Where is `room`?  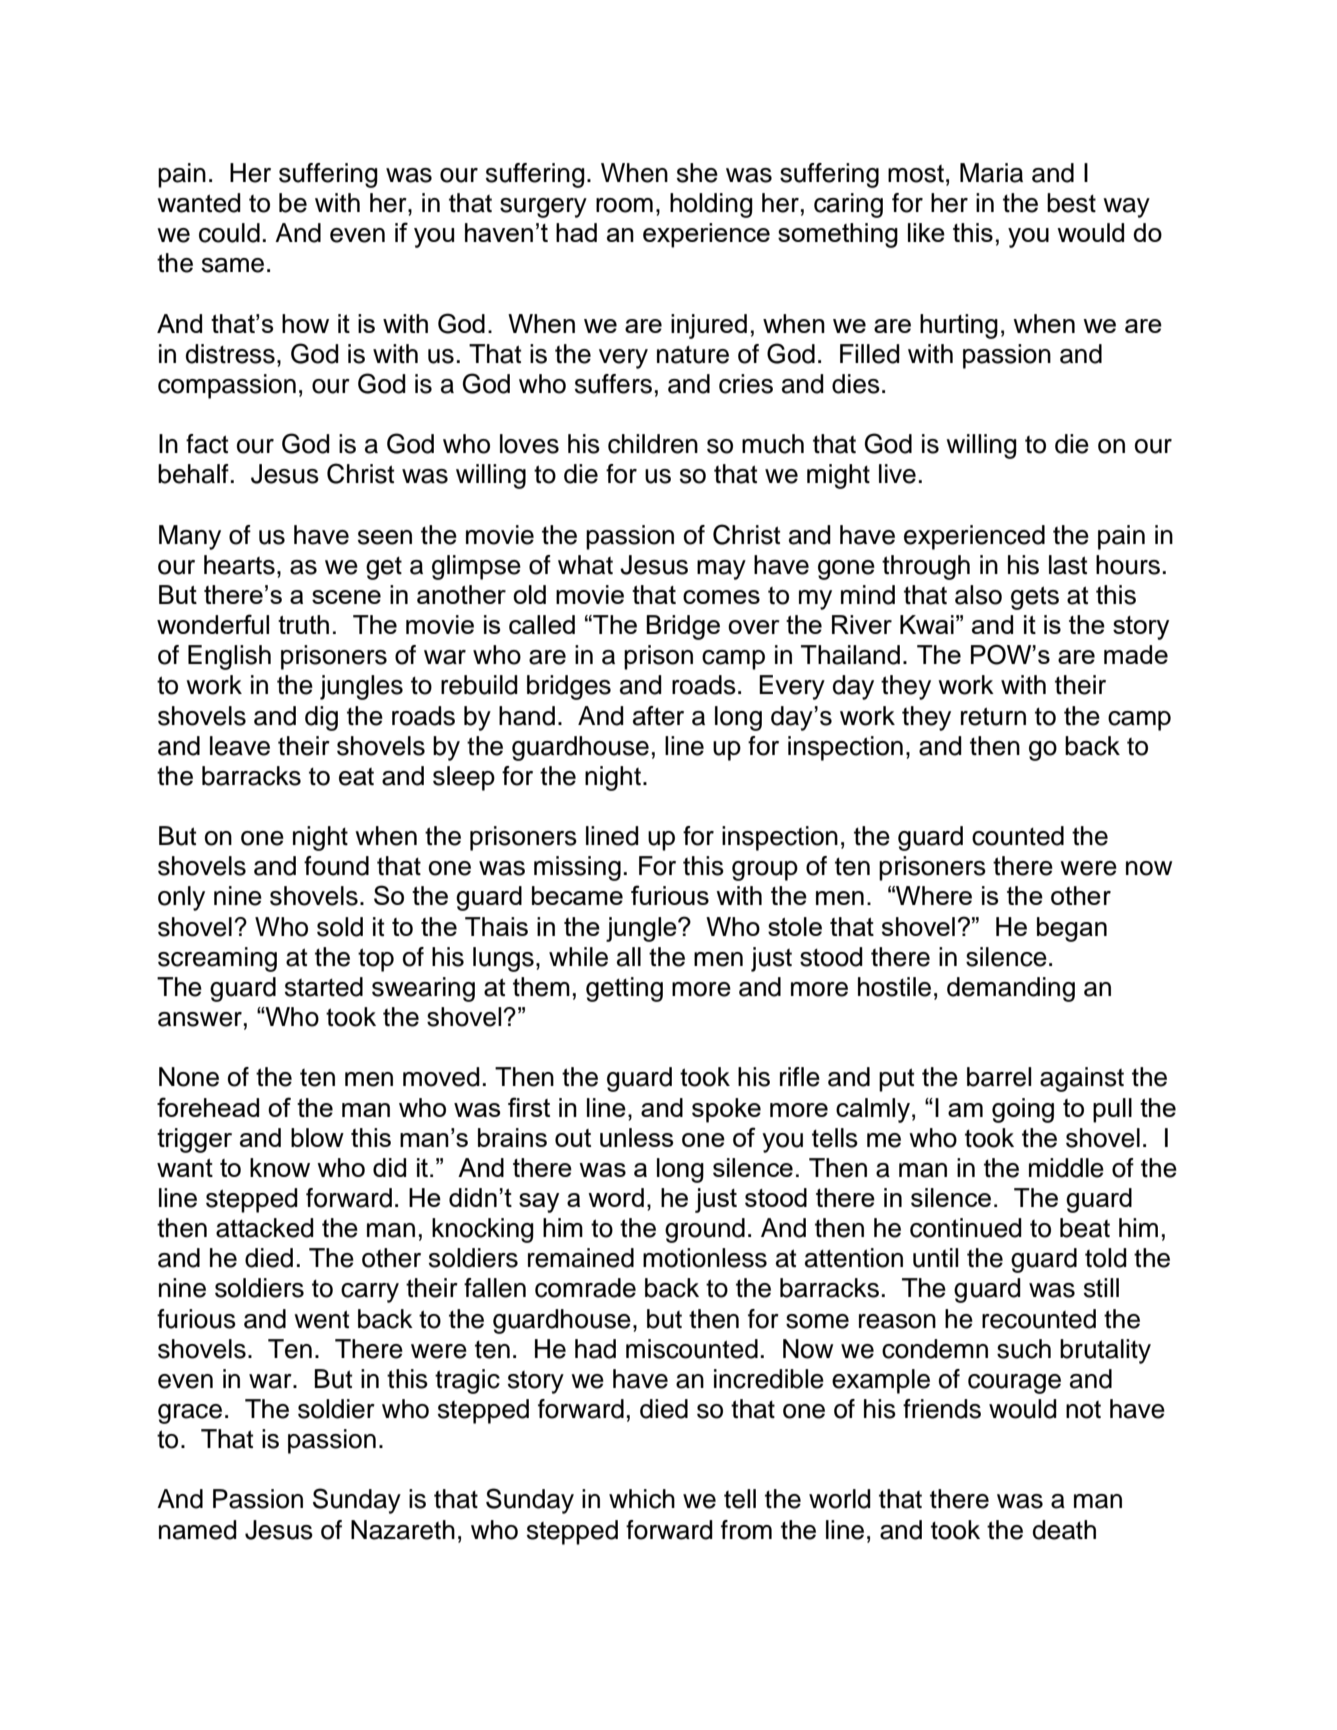 room is located at coordinates (624, 205).
